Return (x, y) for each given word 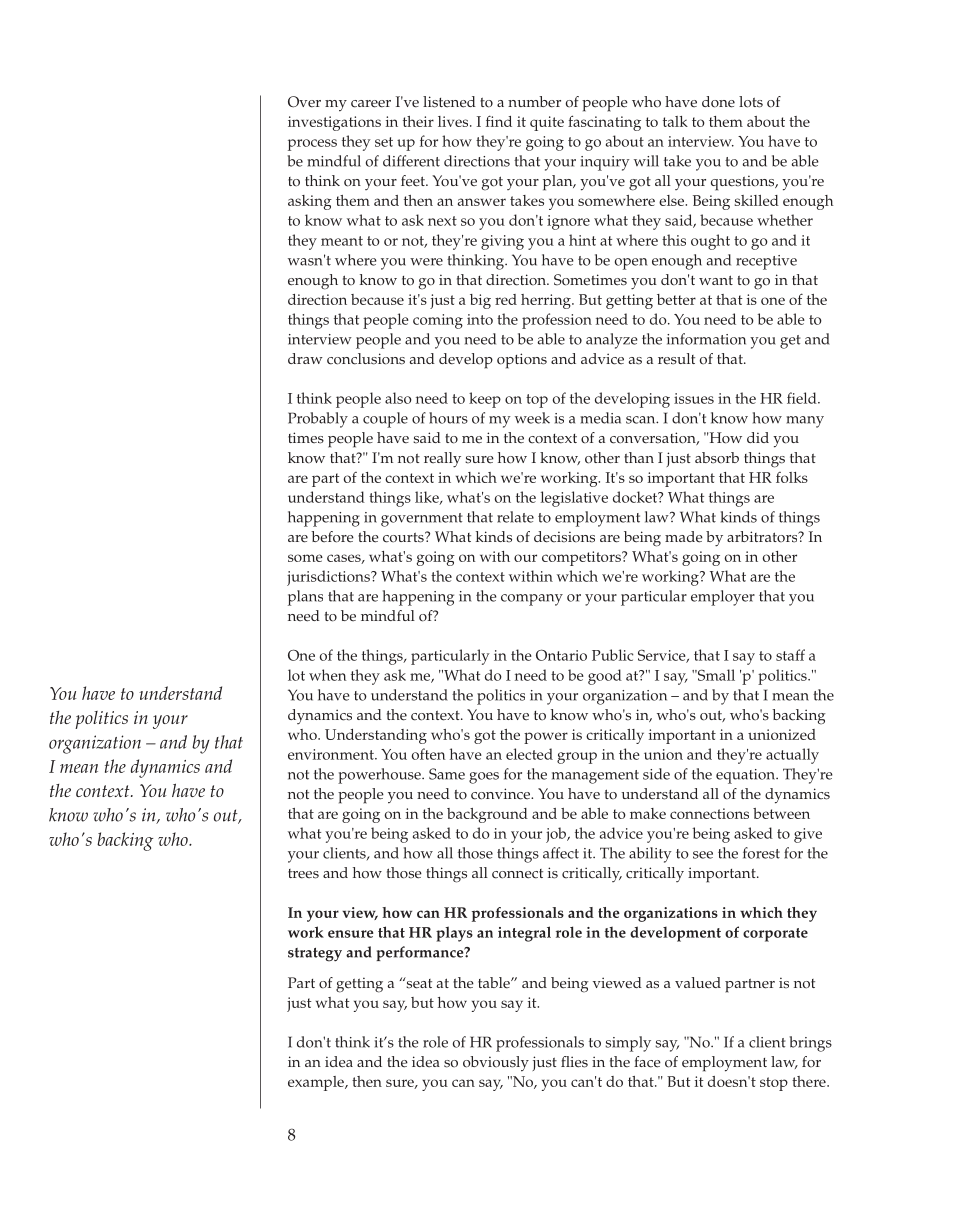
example (317, 1083)
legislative (574, 499)
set (384, 142)
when (327, 675)
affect (561, 853)
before (332, 537)
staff (790, 655)
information (706, 339)
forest (761, 853)
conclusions (366, 359)
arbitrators (763, 537)
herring (547, 301)
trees (303, 874)
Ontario (561, 655)
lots (751, 102)
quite (547, 123)
